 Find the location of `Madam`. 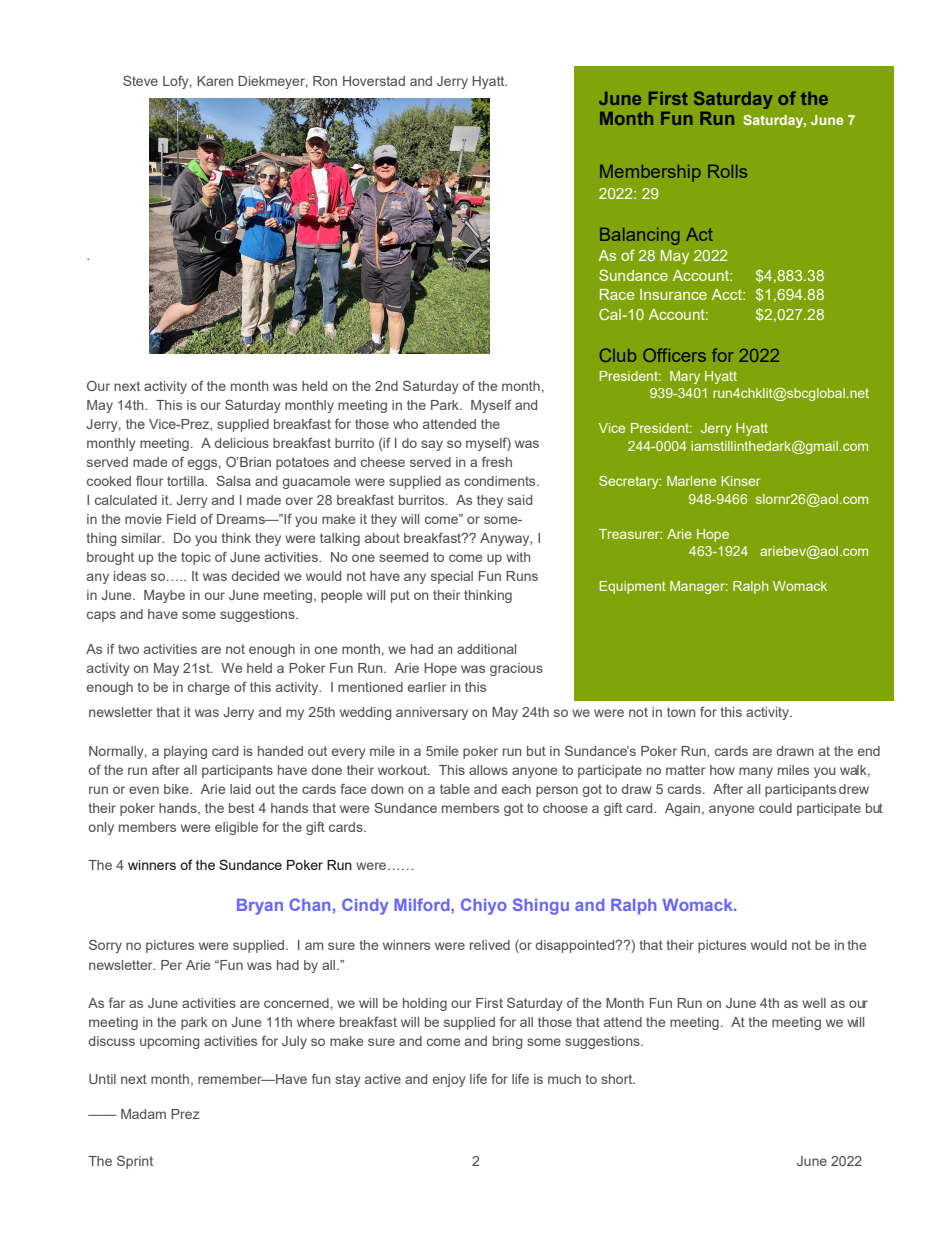

Madam is located at coordinates (143, 1114).
